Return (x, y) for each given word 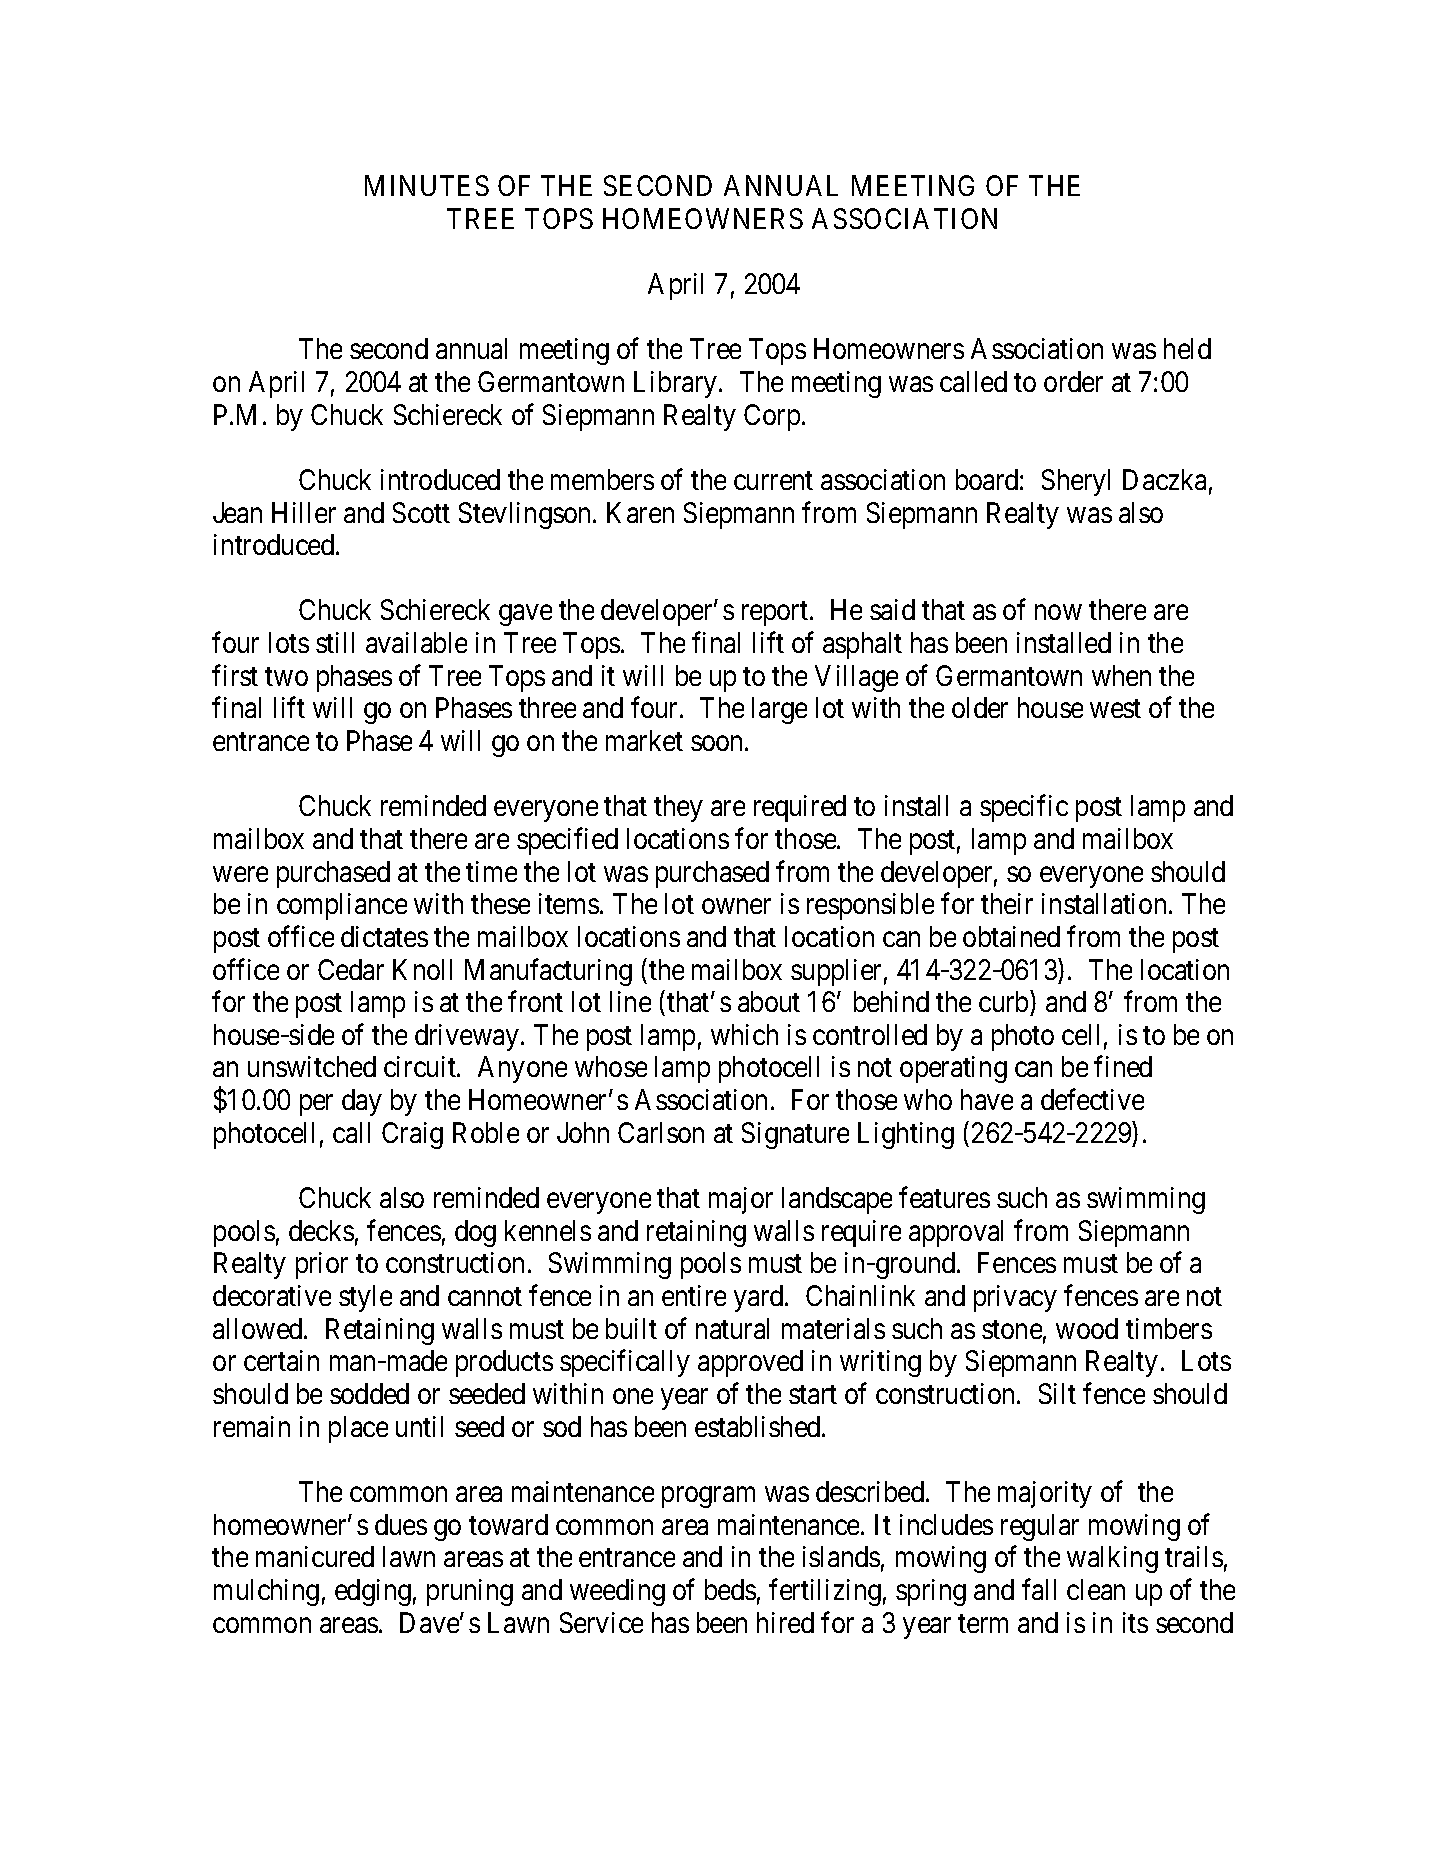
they (678, 808)
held (1187, 348)
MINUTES (427, 185)
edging (373, 1592)
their (1007, 903)
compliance (342, 906)
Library (677, 384)
